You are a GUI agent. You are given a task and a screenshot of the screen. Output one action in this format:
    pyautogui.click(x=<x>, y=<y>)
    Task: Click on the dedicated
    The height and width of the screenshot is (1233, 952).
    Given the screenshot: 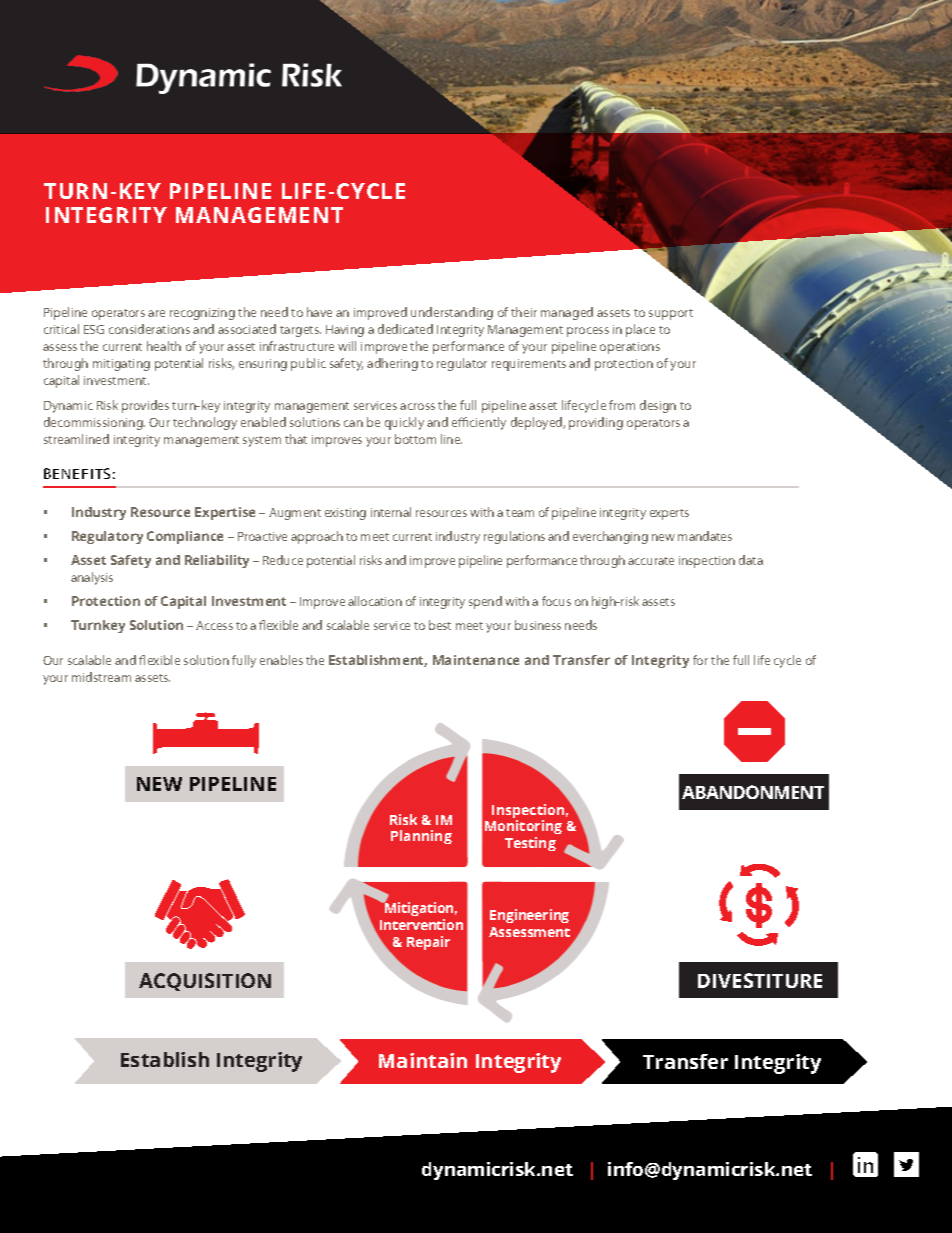 What is the action you would take?
    pyautogui.click(x=405, y=329)
